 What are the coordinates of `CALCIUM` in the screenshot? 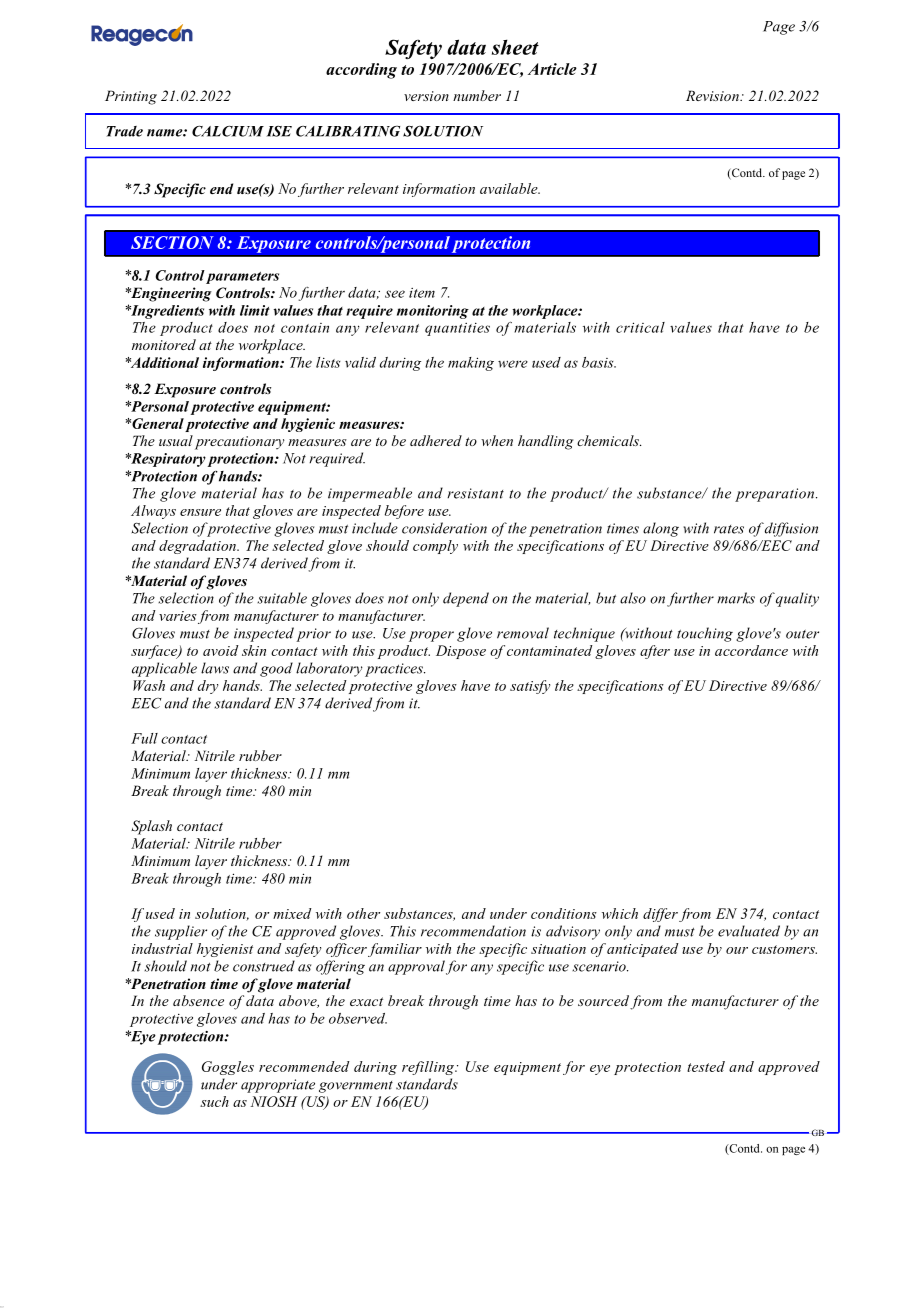 It's located at (228, 131).
